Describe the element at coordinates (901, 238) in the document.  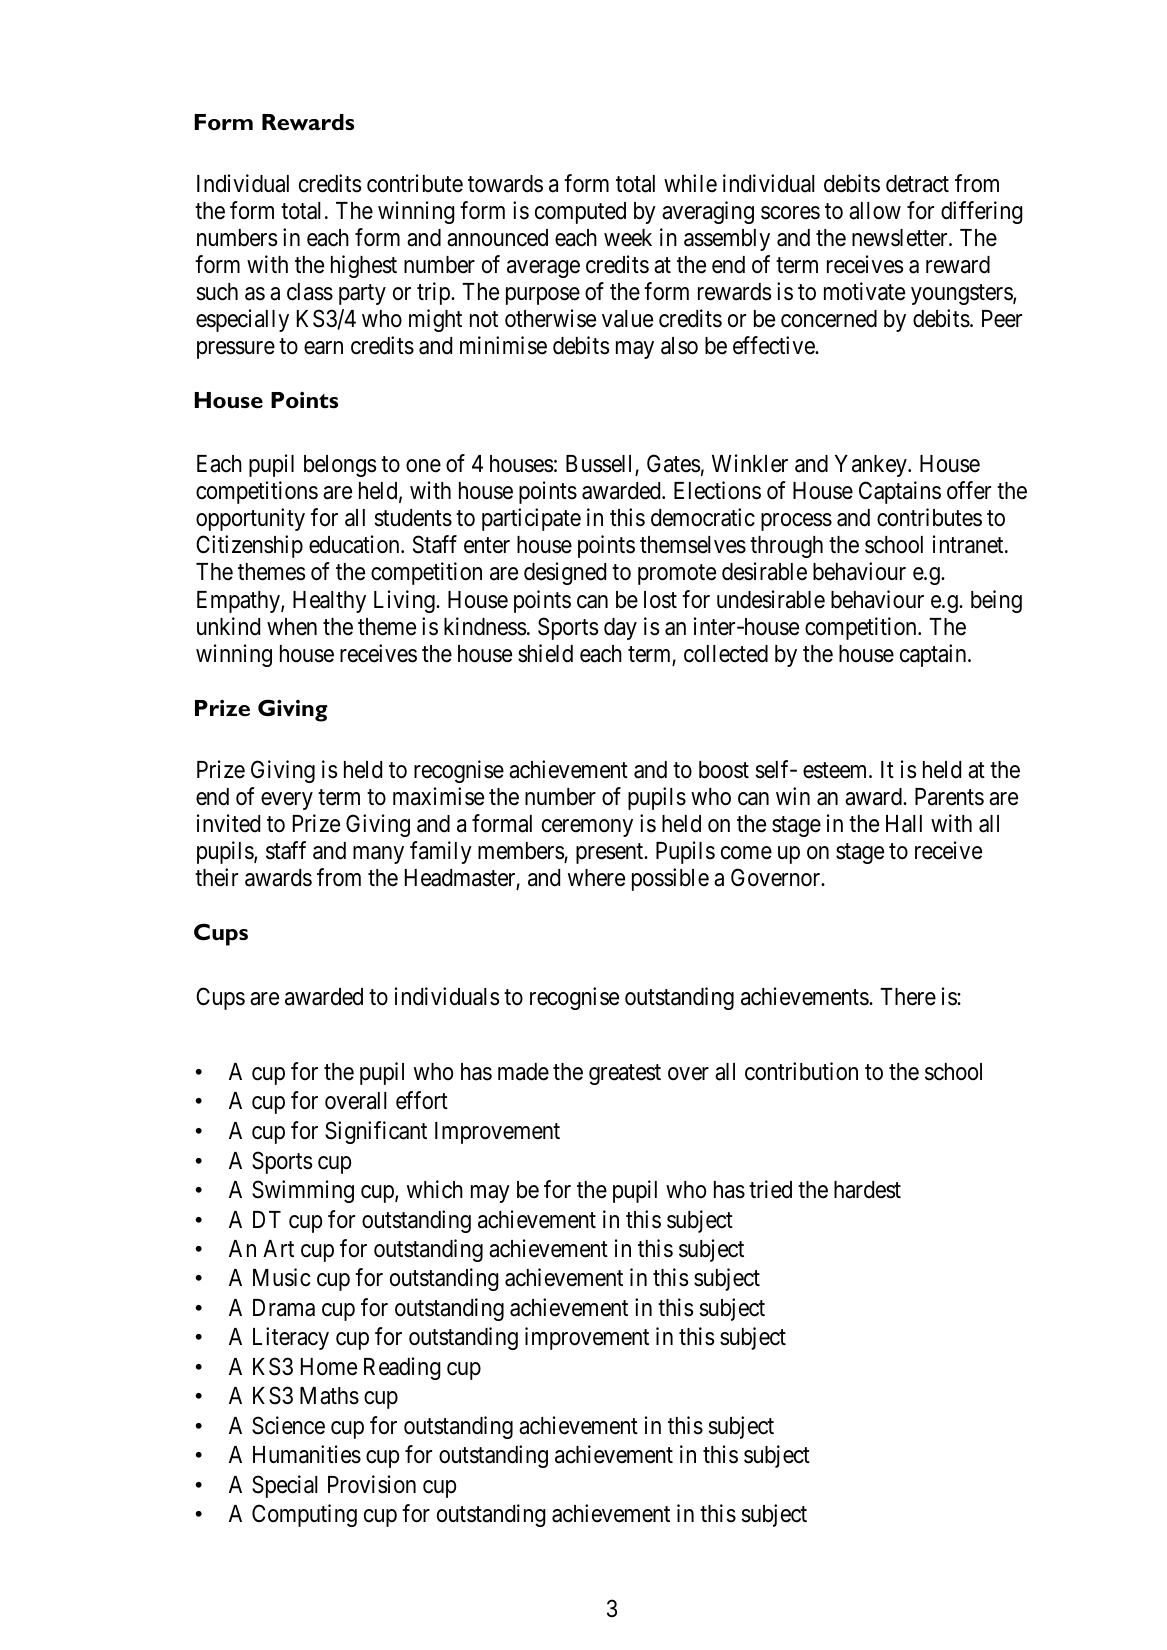
I see `newsletter` at that location.
